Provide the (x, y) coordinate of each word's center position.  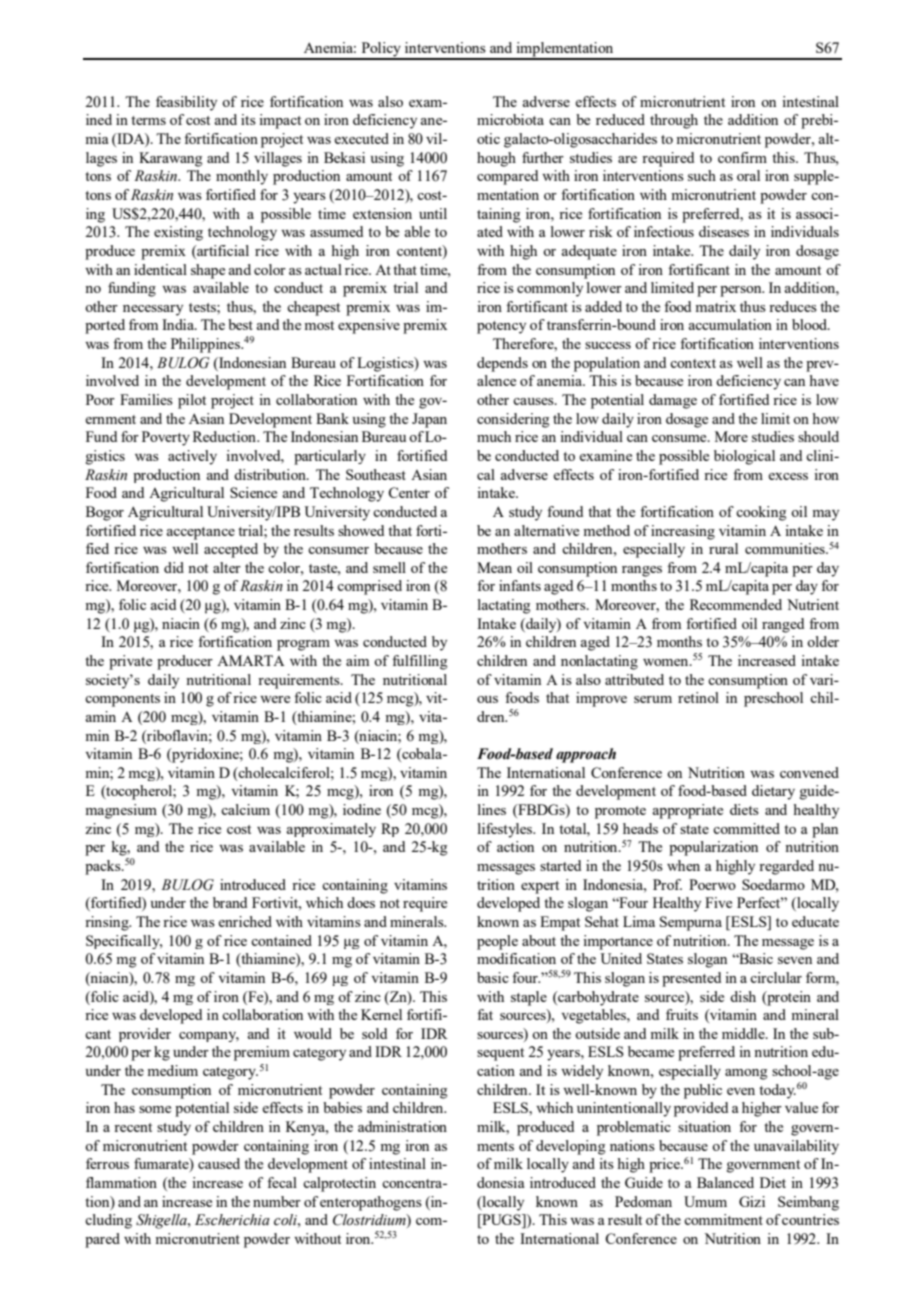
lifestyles (506, 830)
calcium (245, 809)
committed (746, 828)
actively (192, 457)
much (494, 436)
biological (744, 457)
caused (219, 1163)
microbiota (510, 119)
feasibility (186, 103)
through (674, 121)
